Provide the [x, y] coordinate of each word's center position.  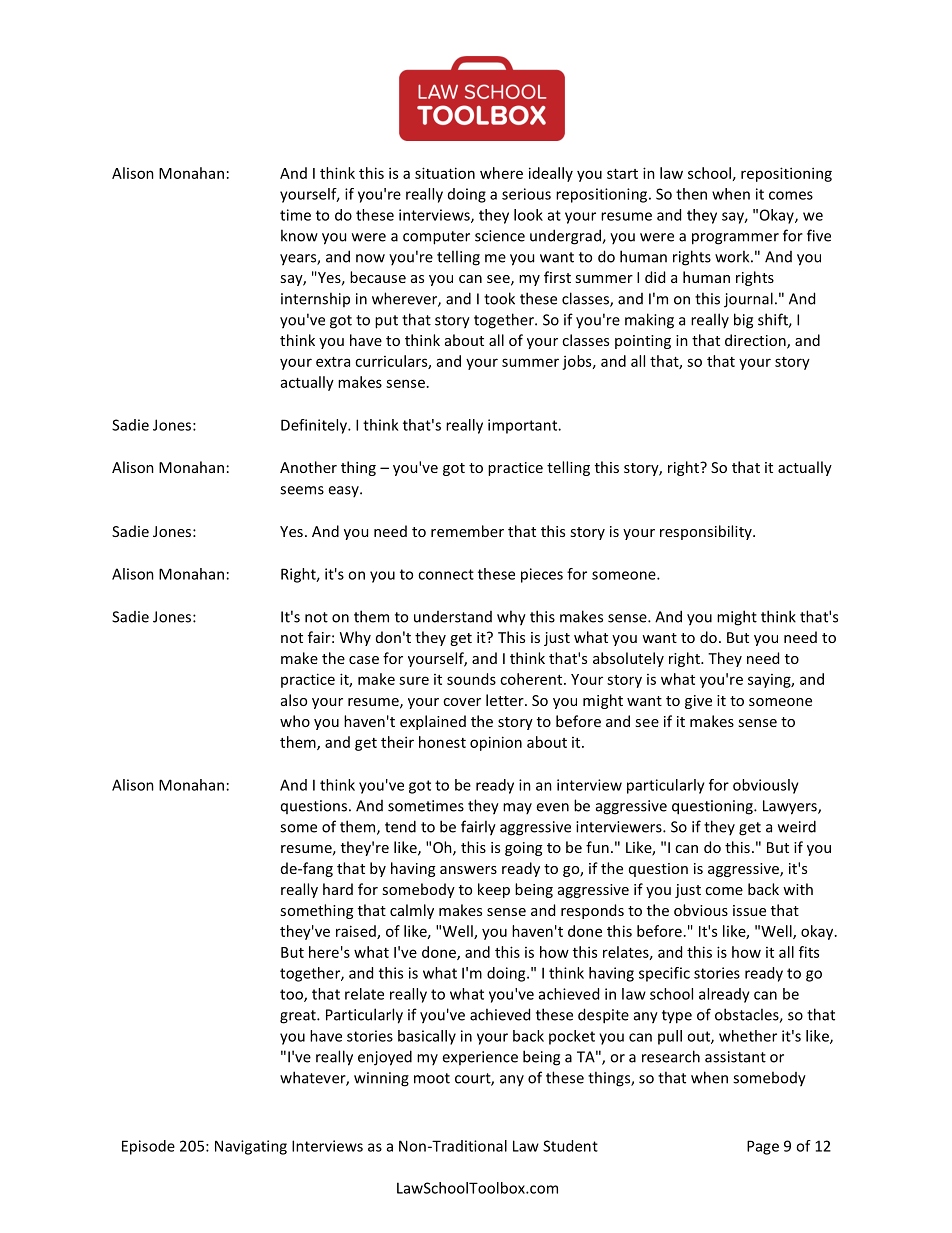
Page [763, 1147]
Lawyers [791, 807]
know [299, 235]
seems [302, 490]
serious [526, 194]
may [517, 808]
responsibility [707, 532]
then [691, 194]
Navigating [251, 1147]
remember [467, 531]
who [295, 721]
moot [432, 1078]
